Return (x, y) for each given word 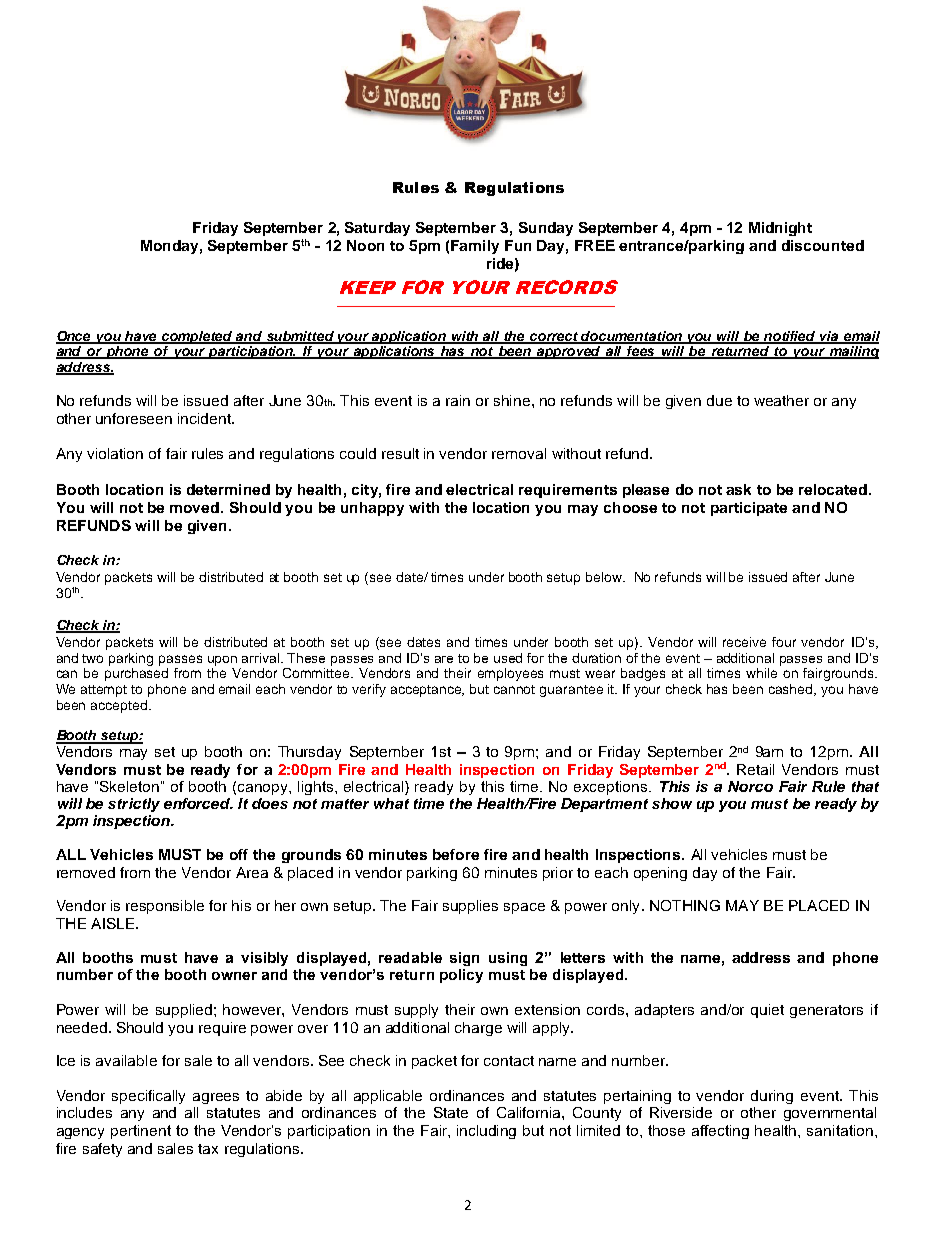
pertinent (141, 1132)
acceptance (427, 691)
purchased (136, 674)
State (451, 1112)
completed (197, 337)
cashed (792, 690)
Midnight (780, 229)
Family (475, 247)
